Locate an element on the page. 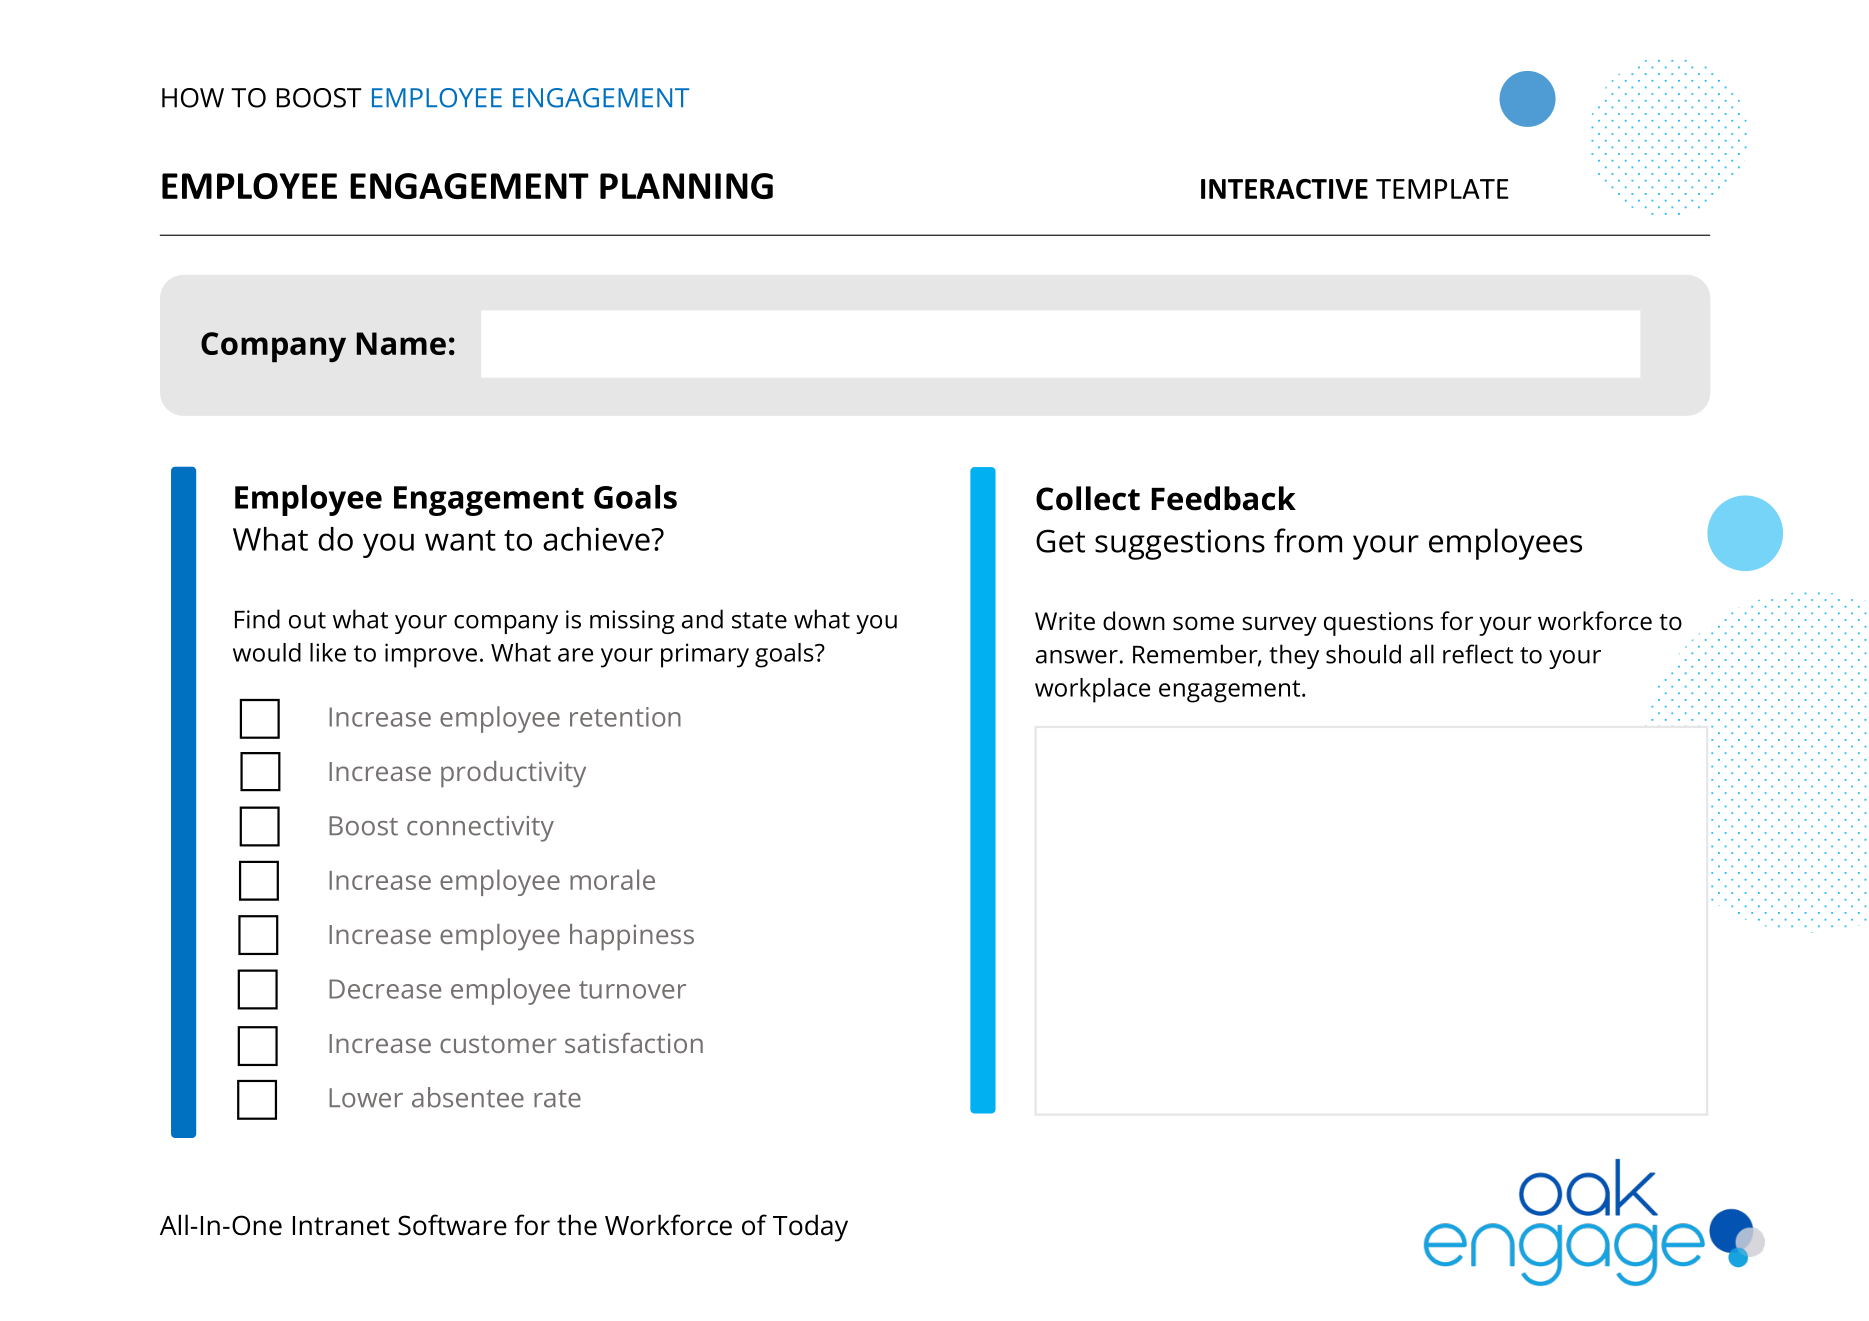  state is located at coordinates (759, 620).
